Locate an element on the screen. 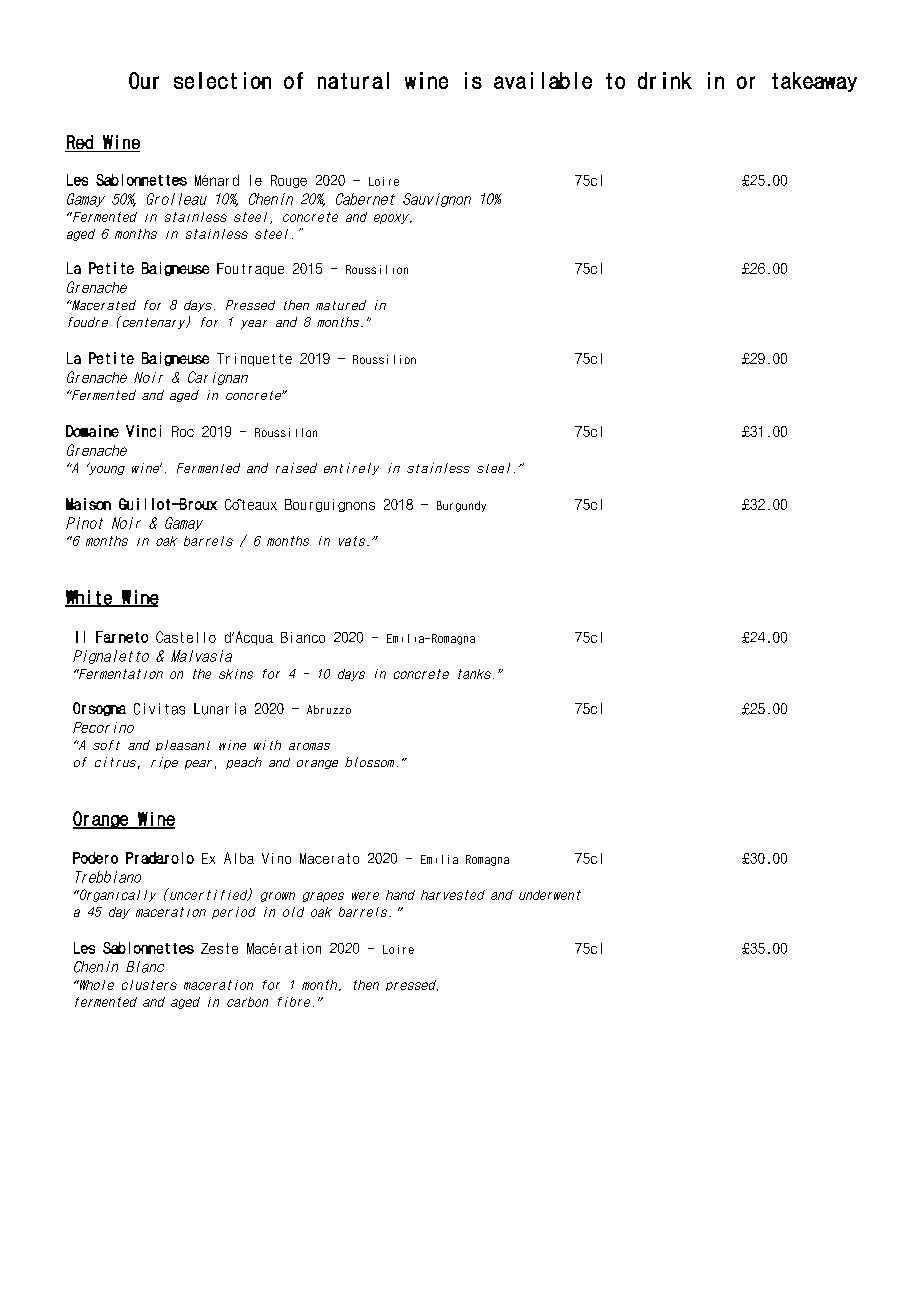 The height and width of the screenshot is (1307, 924). Whole is located at coordinates (95, 985).
